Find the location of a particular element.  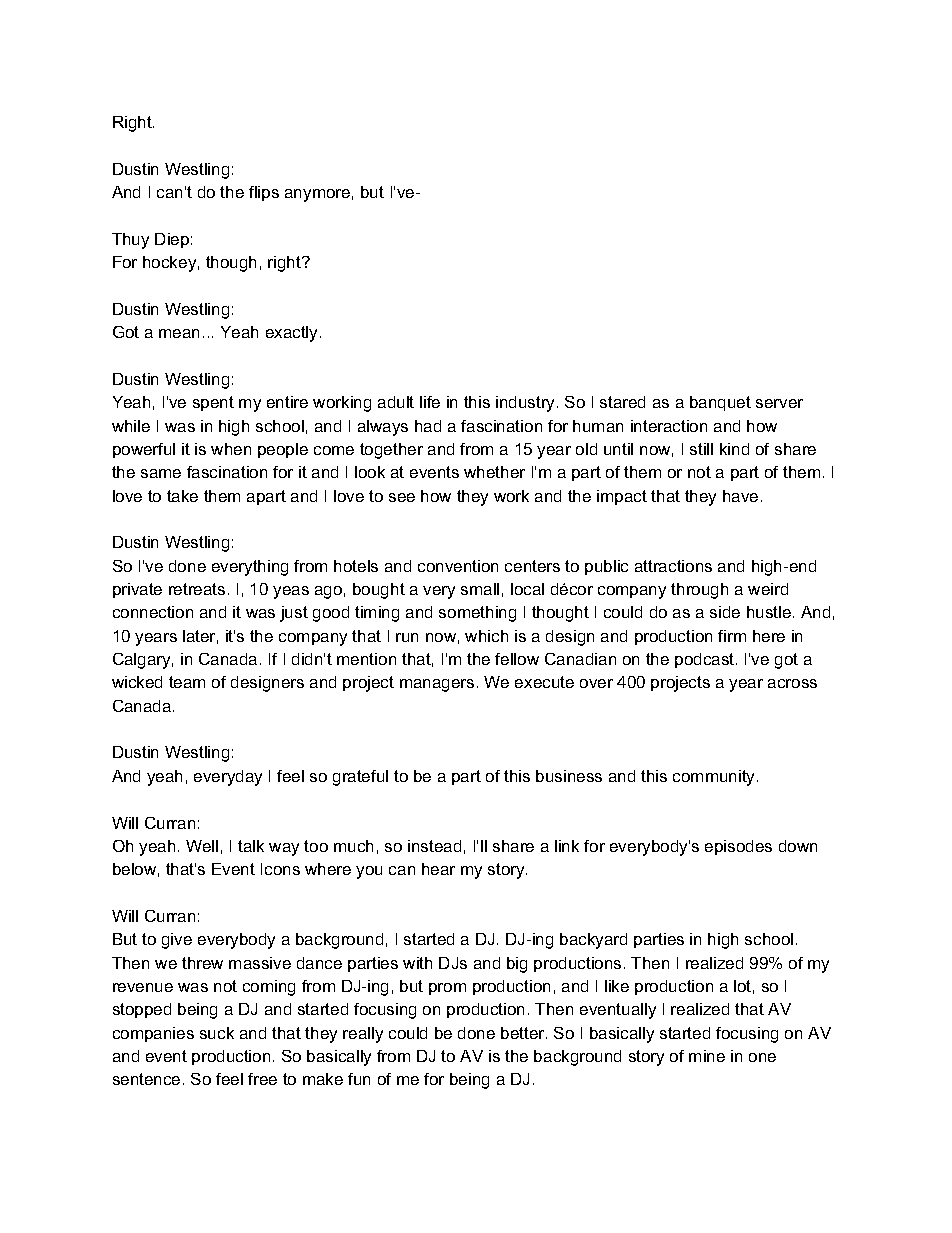

had is located at coordinates (428, 426).
